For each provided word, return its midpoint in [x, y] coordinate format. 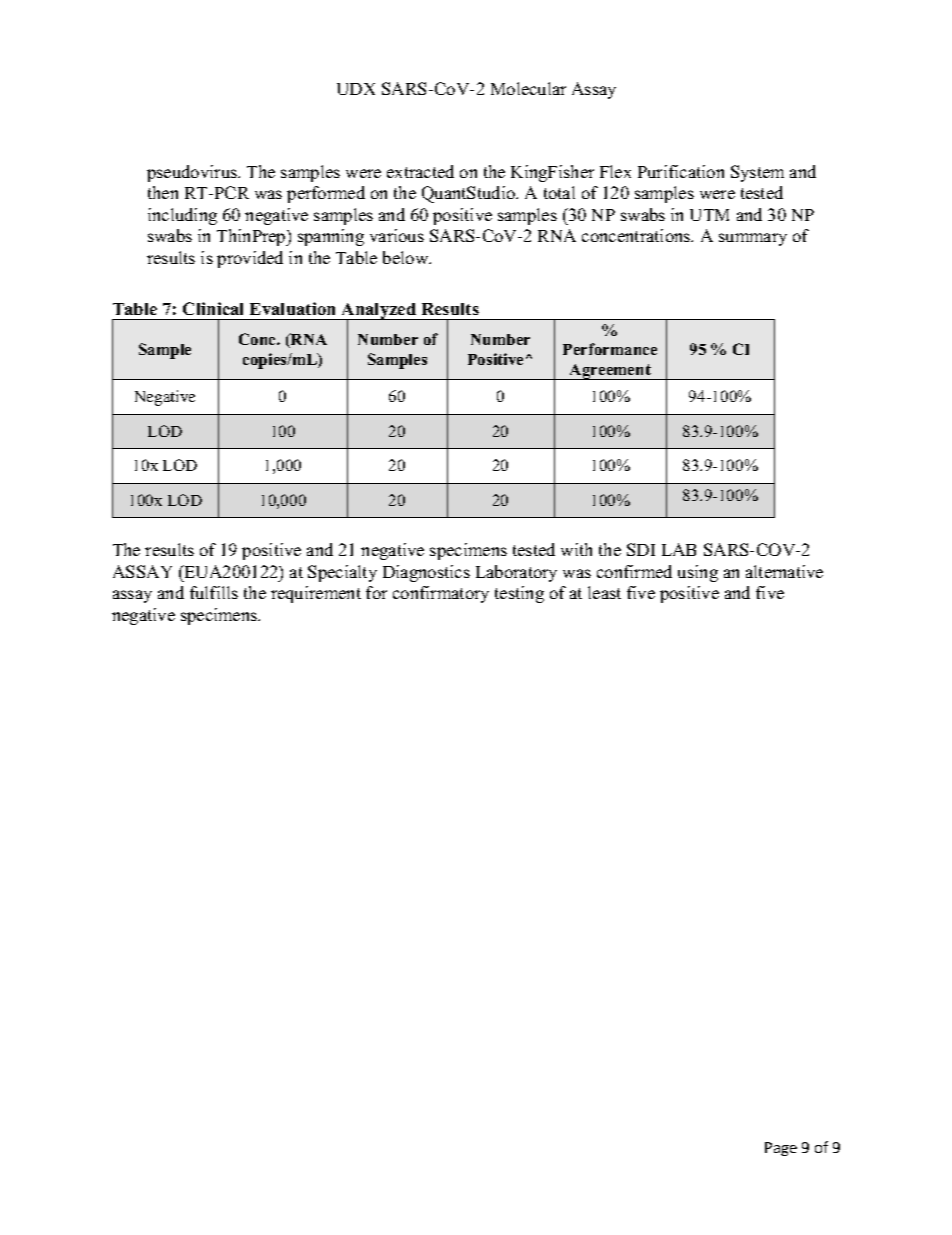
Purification [681, 171]
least [604, 592]
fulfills [214, 592]
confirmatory [441, 594]
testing [519, 594]
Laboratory [516, 573]
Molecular [528, 88]
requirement [316, 594]
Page [781, 1149]
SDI [641, 549]
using [698, 573]
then [163, 192]
